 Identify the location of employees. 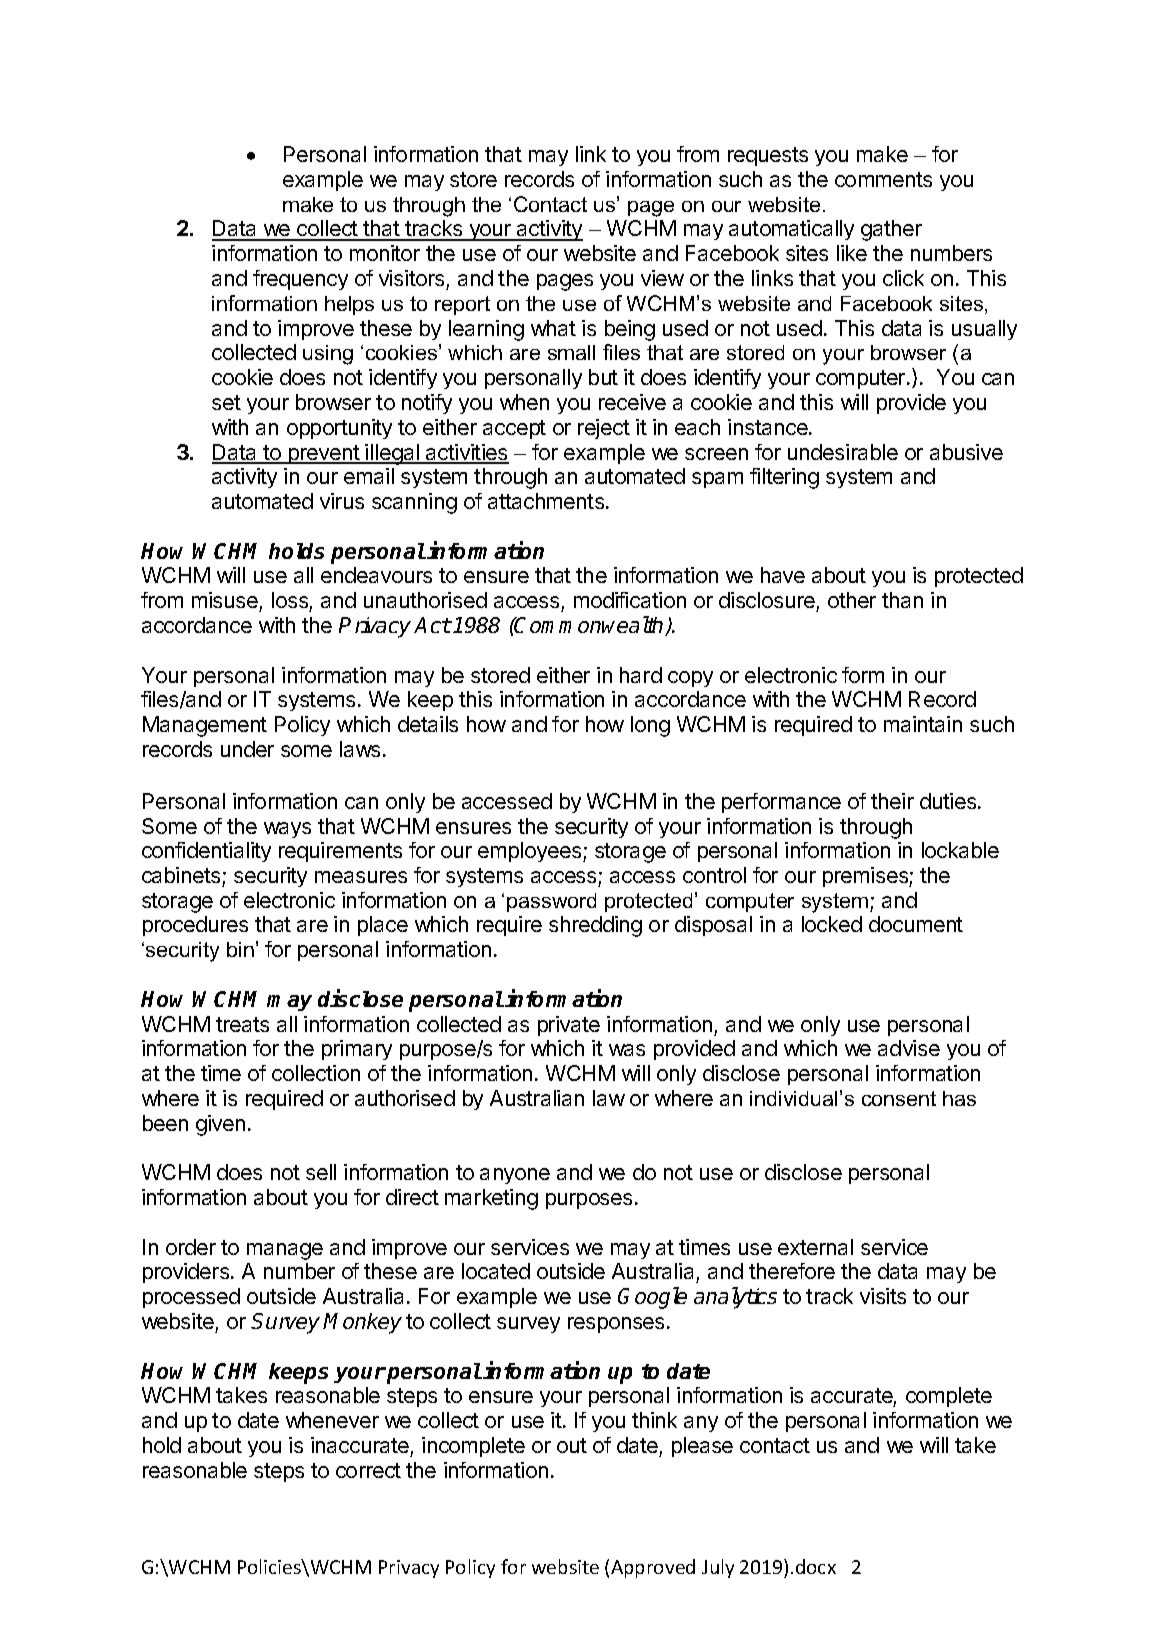
(531, 852).
